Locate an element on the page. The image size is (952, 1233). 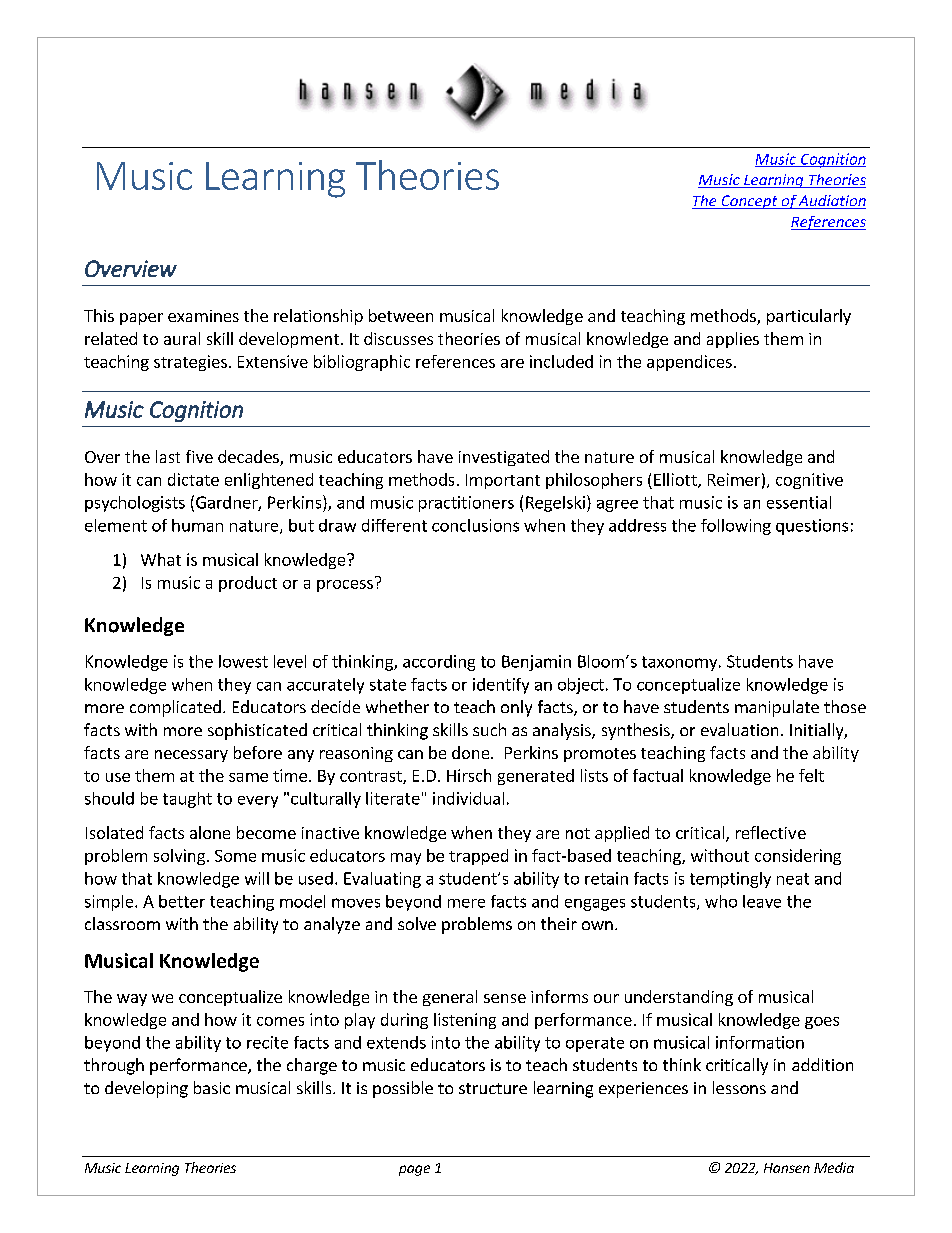
evaluation is located at coordinates (739, 729).
